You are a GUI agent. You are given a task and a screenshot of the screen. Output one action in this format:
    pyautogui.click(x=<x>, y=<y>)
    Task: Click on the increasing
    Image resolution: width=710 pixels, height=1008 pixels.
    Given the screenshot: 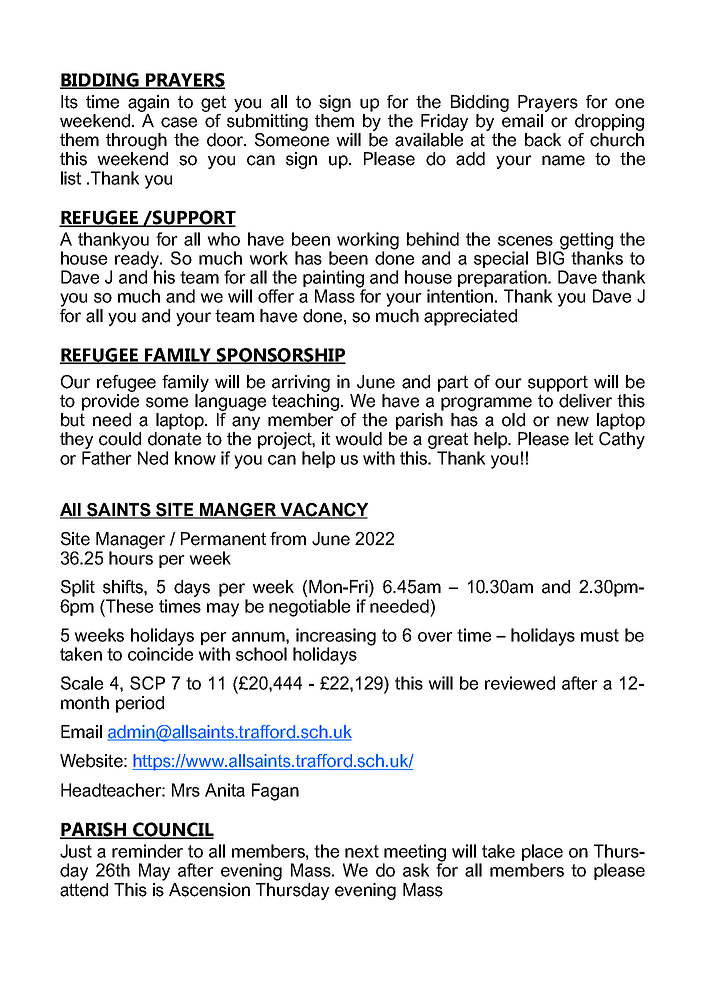 What is the action you would take?
    pyautogui.click(x=335, y=638)
